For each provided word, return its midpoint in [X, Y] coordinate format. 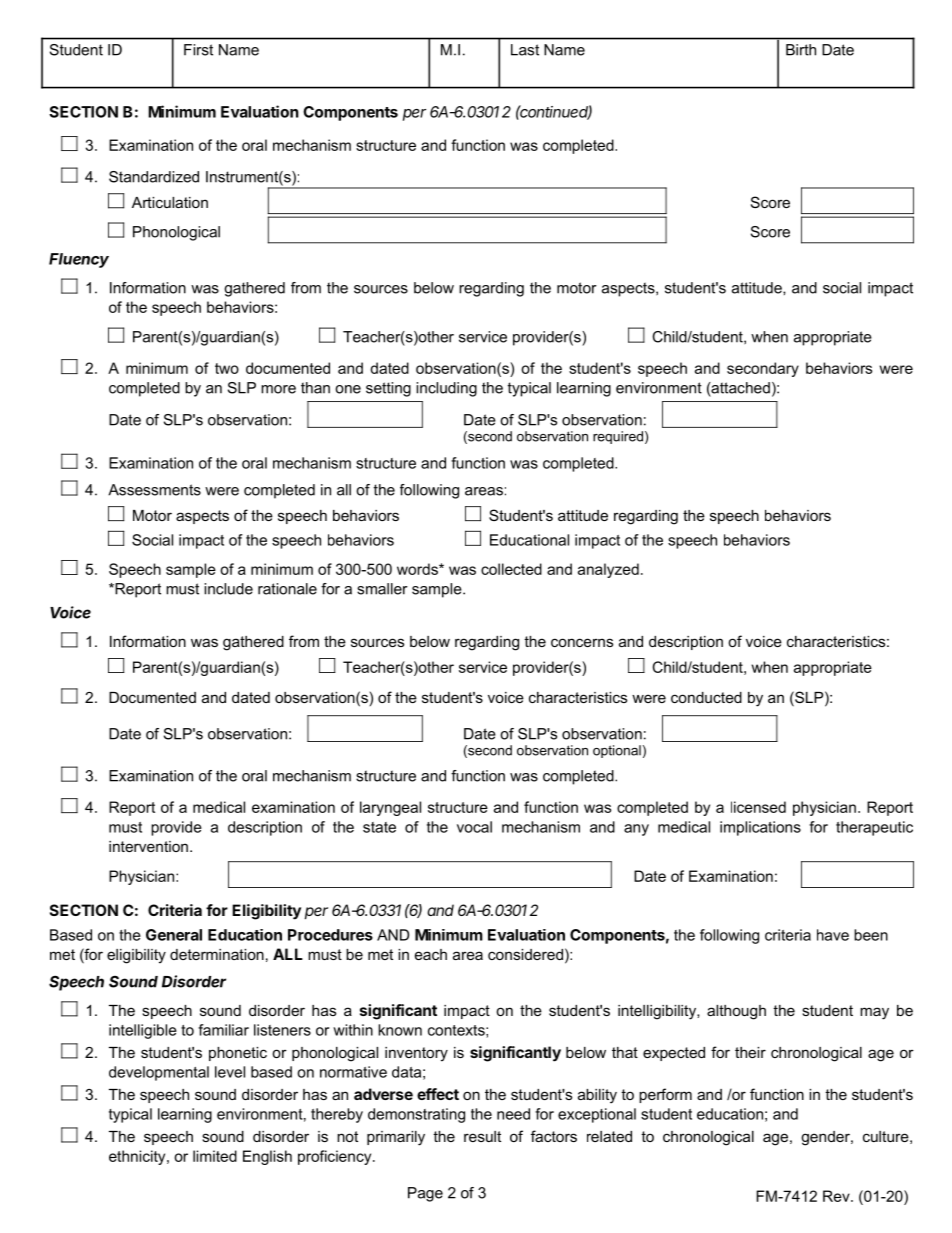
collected [511, 569]
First [198, 50]
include [228, 589]
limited [215, 1156]
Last [525, 50]
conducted [706, 697]
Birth [801, 50]
